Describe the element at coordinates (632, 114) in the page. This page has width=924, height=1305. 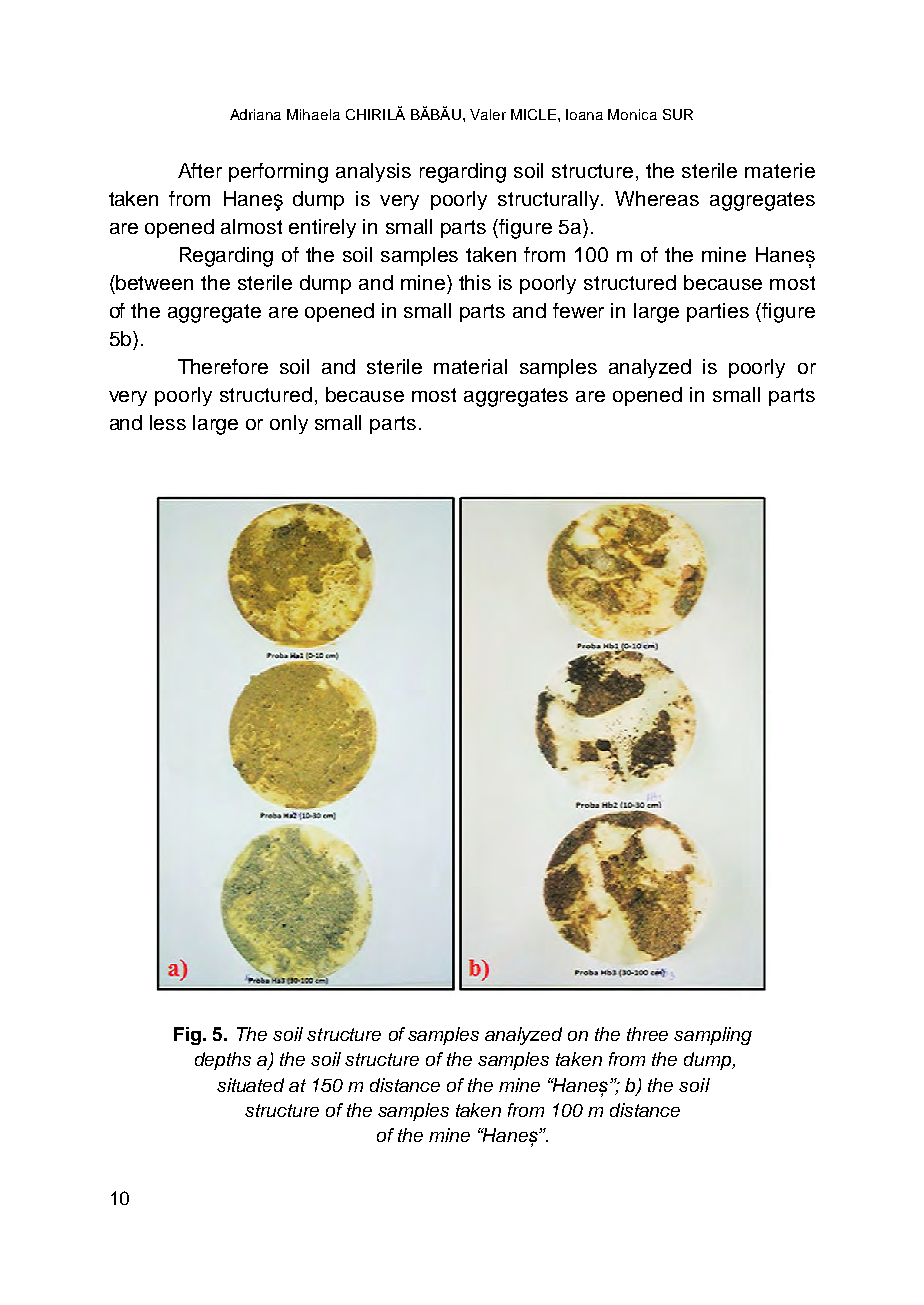
I see `Monica` at that location.
